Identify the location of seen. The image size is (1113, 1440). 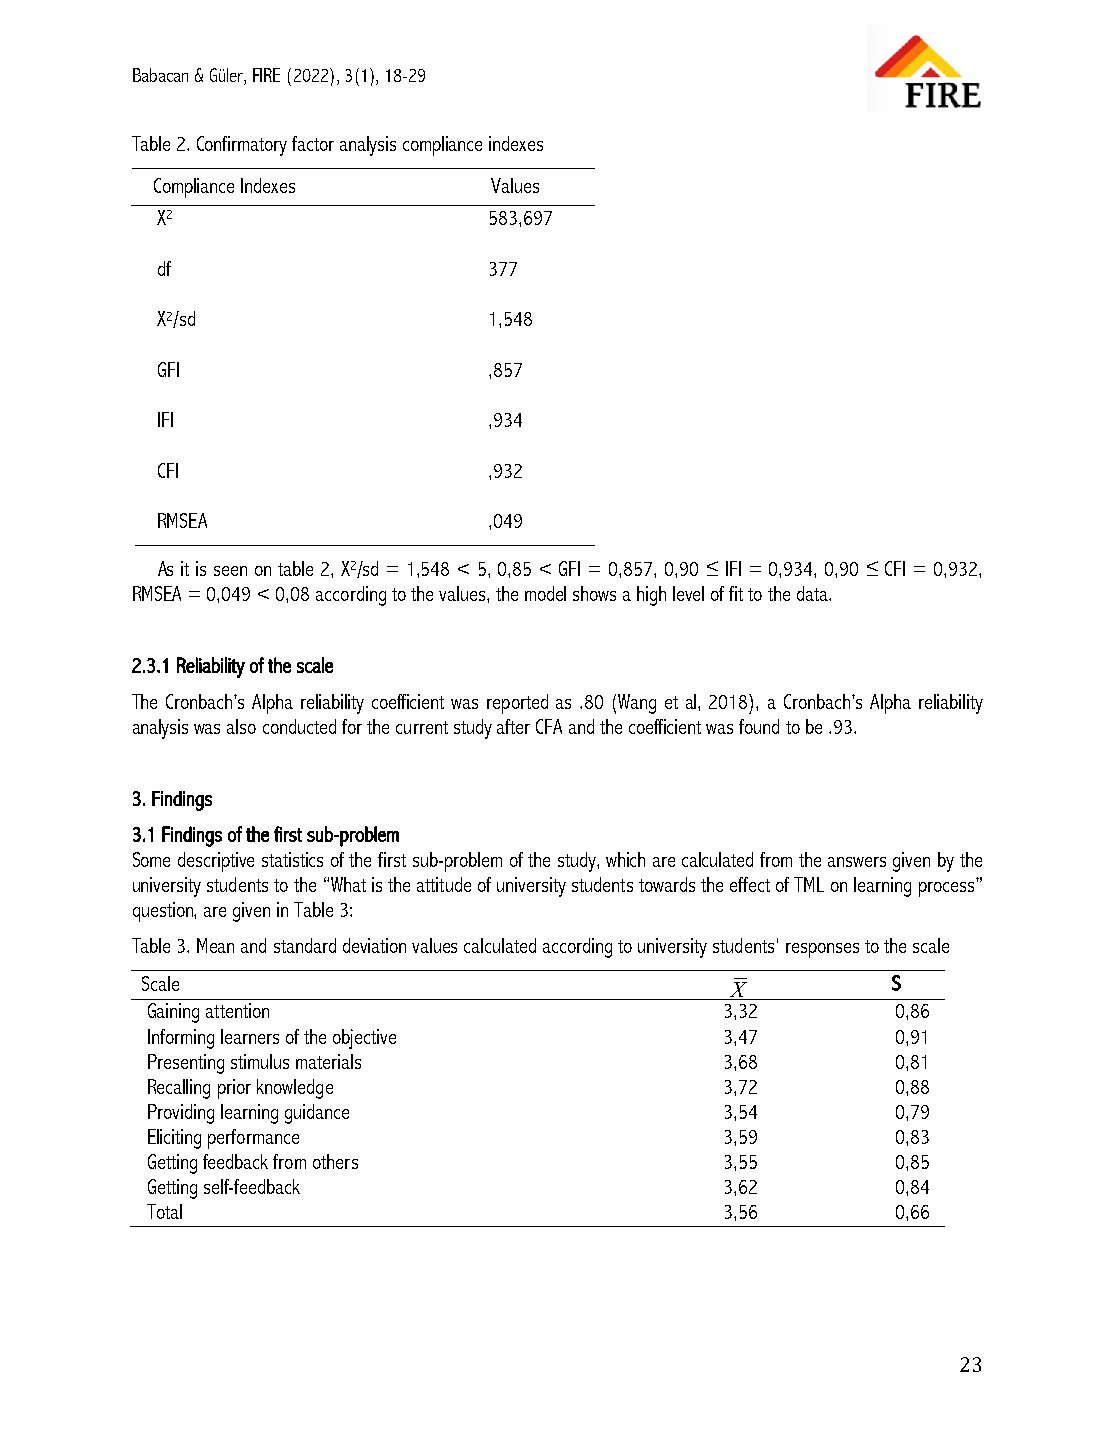
(230, 571).
